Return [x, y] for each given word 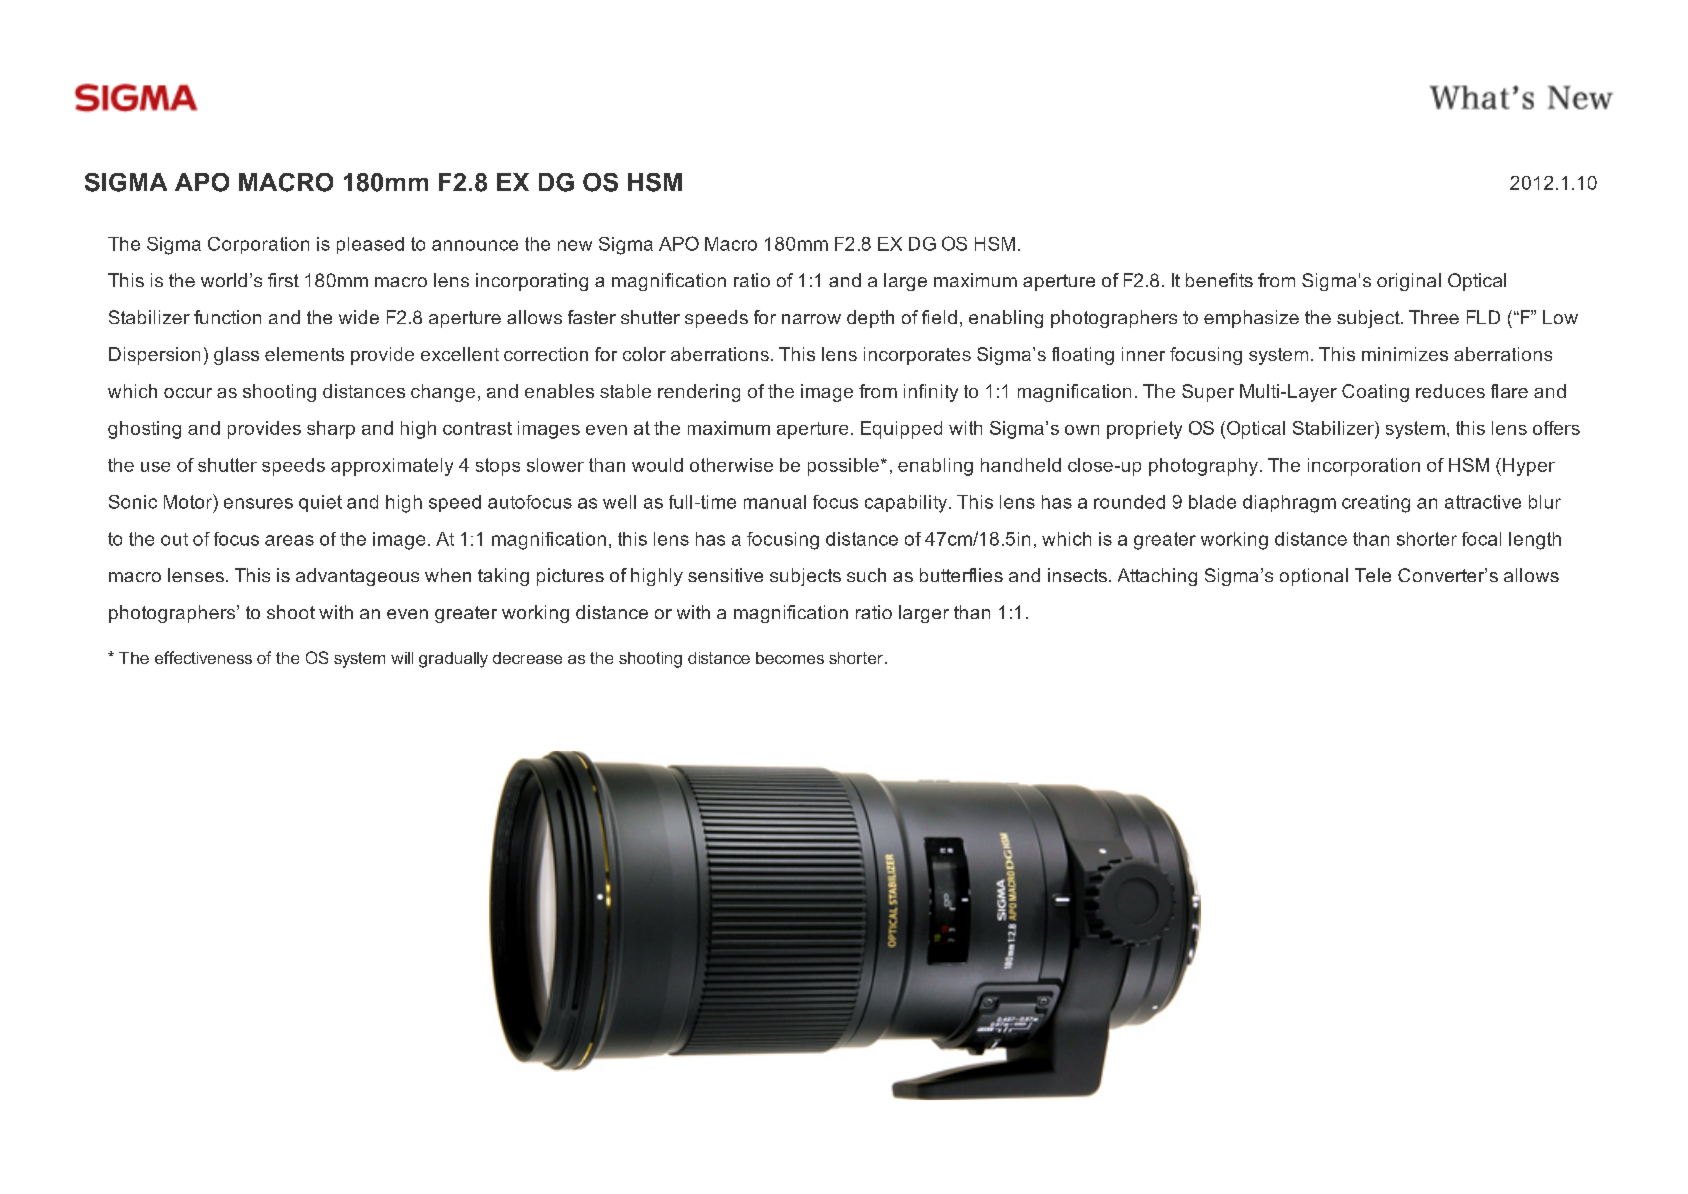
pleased [370, 245]
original [1409, 282]
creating [1376, 504]
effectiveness [203, 657]
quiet [320, 503]
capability [907, 504]
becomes [790, 658]
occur [188, 393]
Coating [1375, 393]
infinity [931, 393]
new [575, 245]
